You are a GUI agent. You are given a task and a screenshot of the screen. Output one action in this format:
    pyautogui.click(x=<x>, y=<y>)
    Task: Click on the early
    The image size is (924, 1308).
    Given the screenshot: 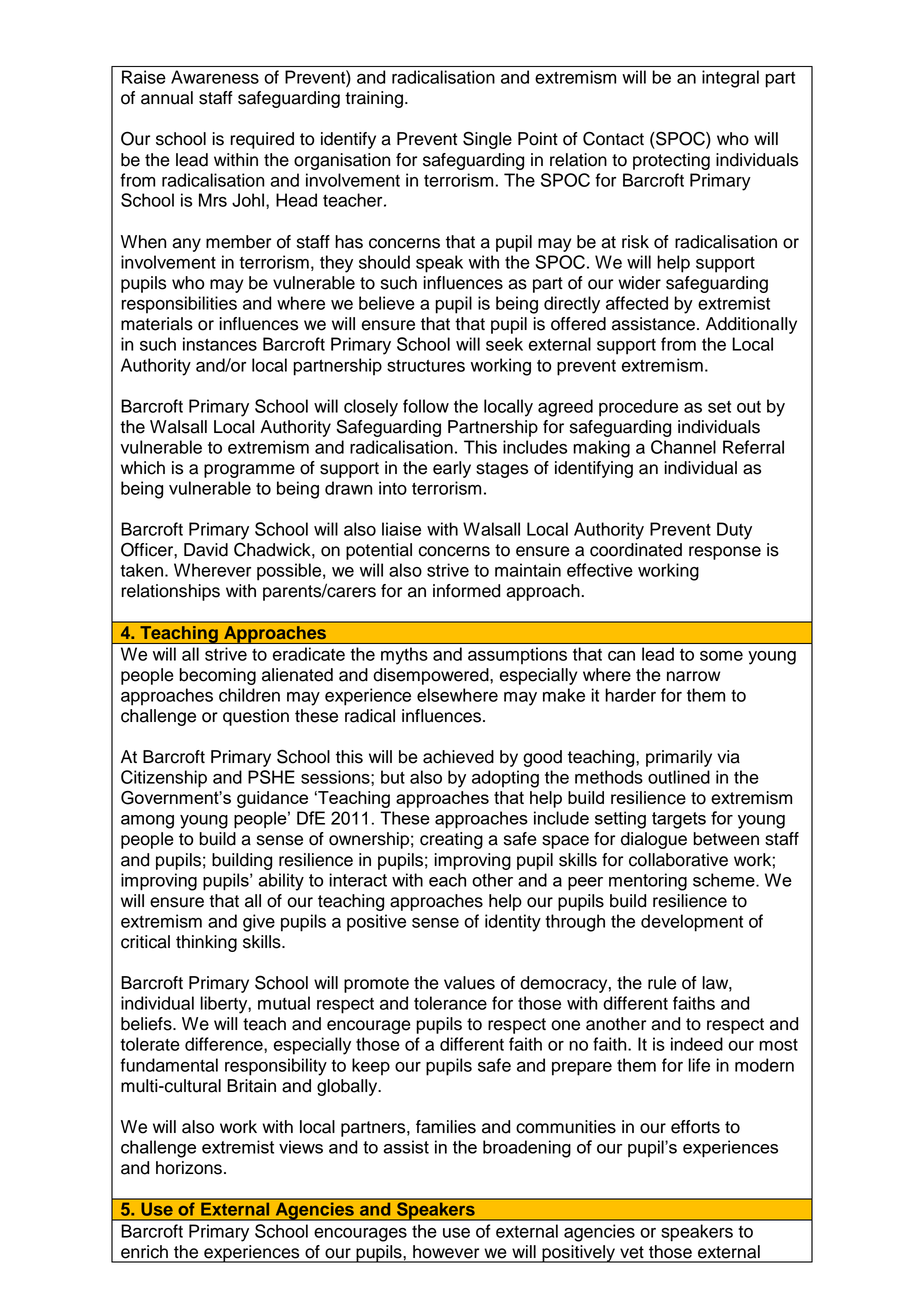 What is the action you would take?
    pyautogui.click(x=452, y=469)
